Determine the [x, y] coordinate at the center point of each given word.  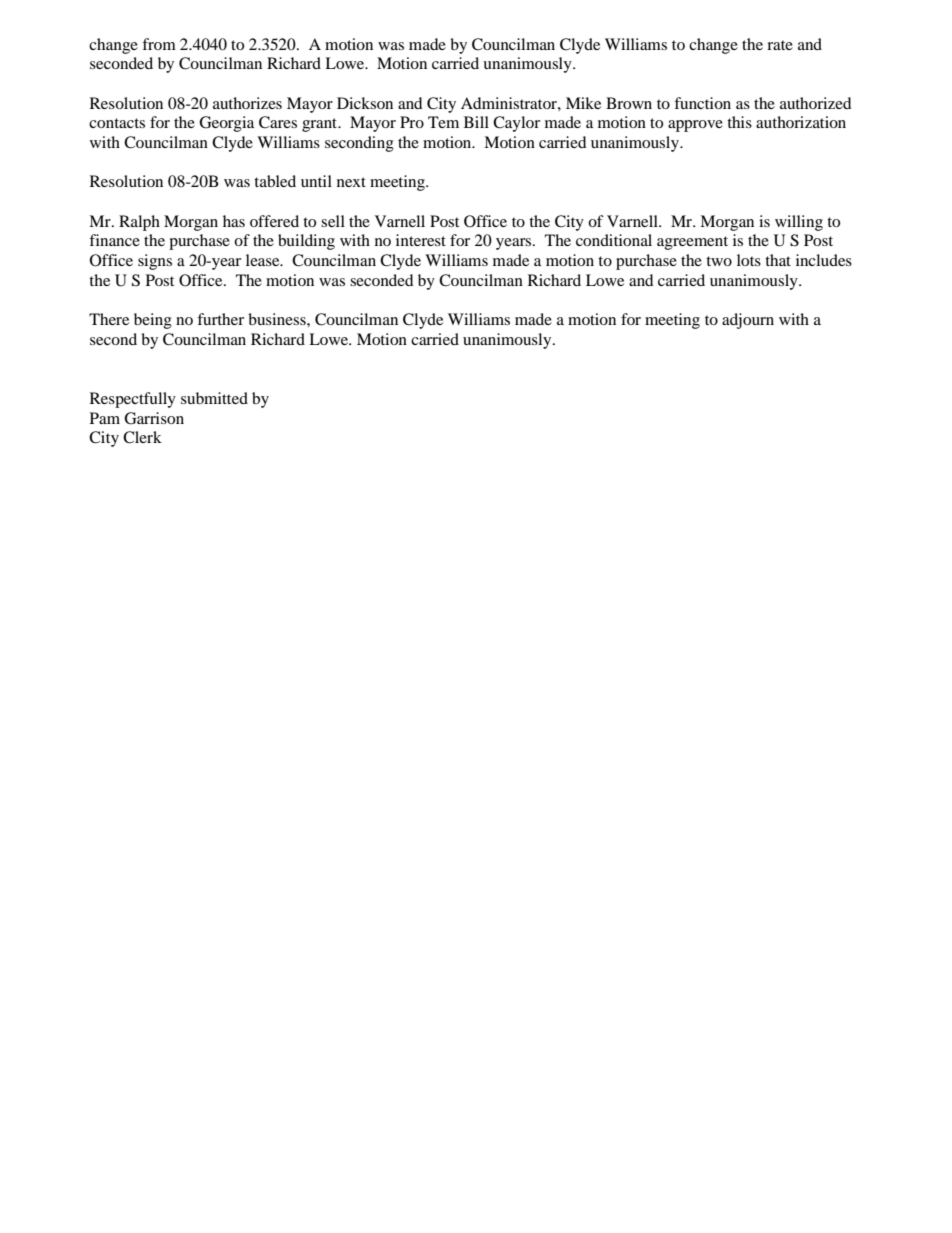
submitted [214, 398]
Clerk [142, 437]
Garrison [154, 418]
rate [780, 45]
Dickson [365, 103]
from [159, 44]
